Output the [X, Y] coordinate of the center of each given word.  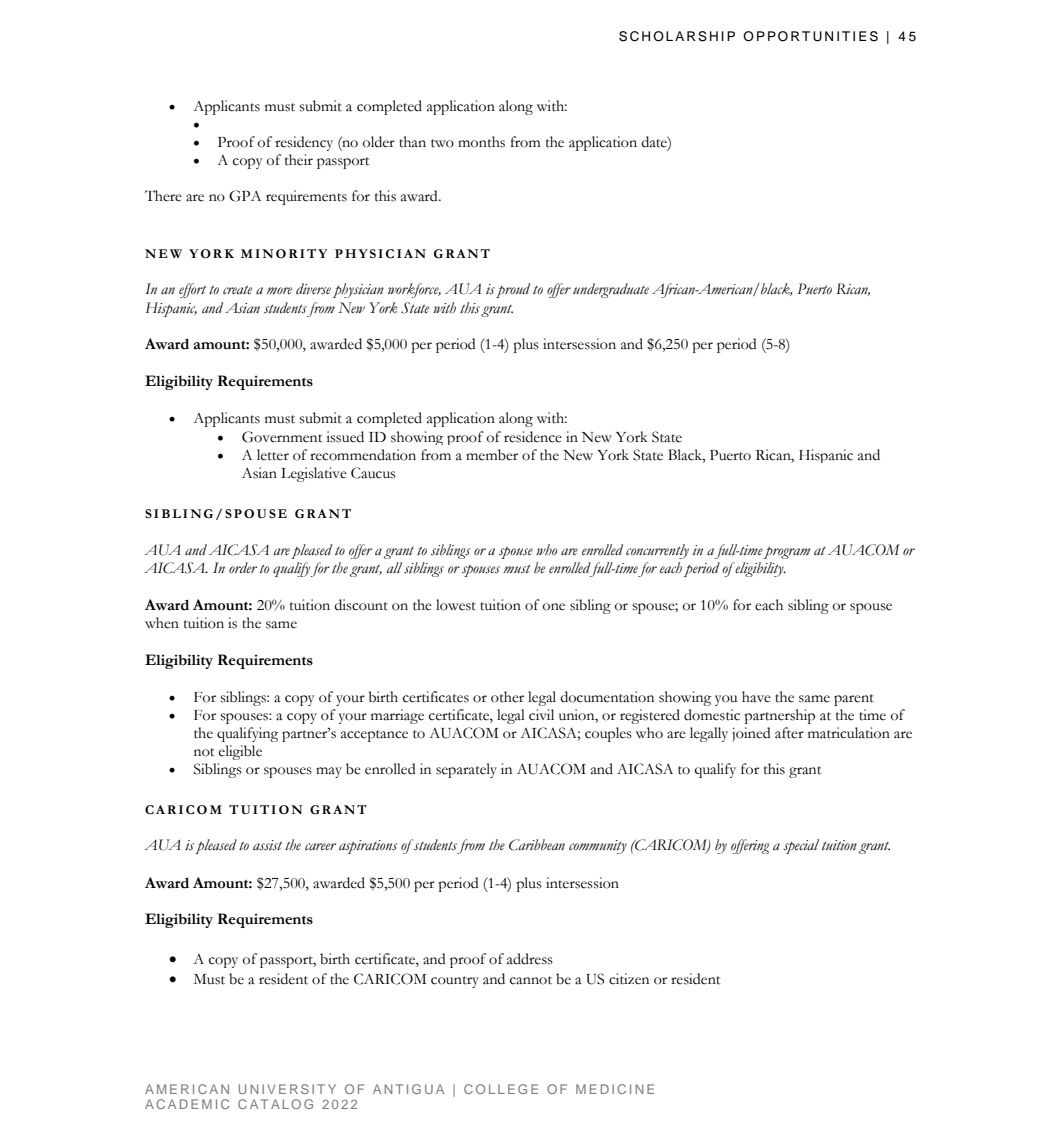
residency [304, 143]
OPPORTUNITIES [810, 36]
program [787, 552]
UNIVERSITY [287, 1089]
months [481, 142]
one [554, 607]
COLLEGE [501, 1089]
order [243, 567]
